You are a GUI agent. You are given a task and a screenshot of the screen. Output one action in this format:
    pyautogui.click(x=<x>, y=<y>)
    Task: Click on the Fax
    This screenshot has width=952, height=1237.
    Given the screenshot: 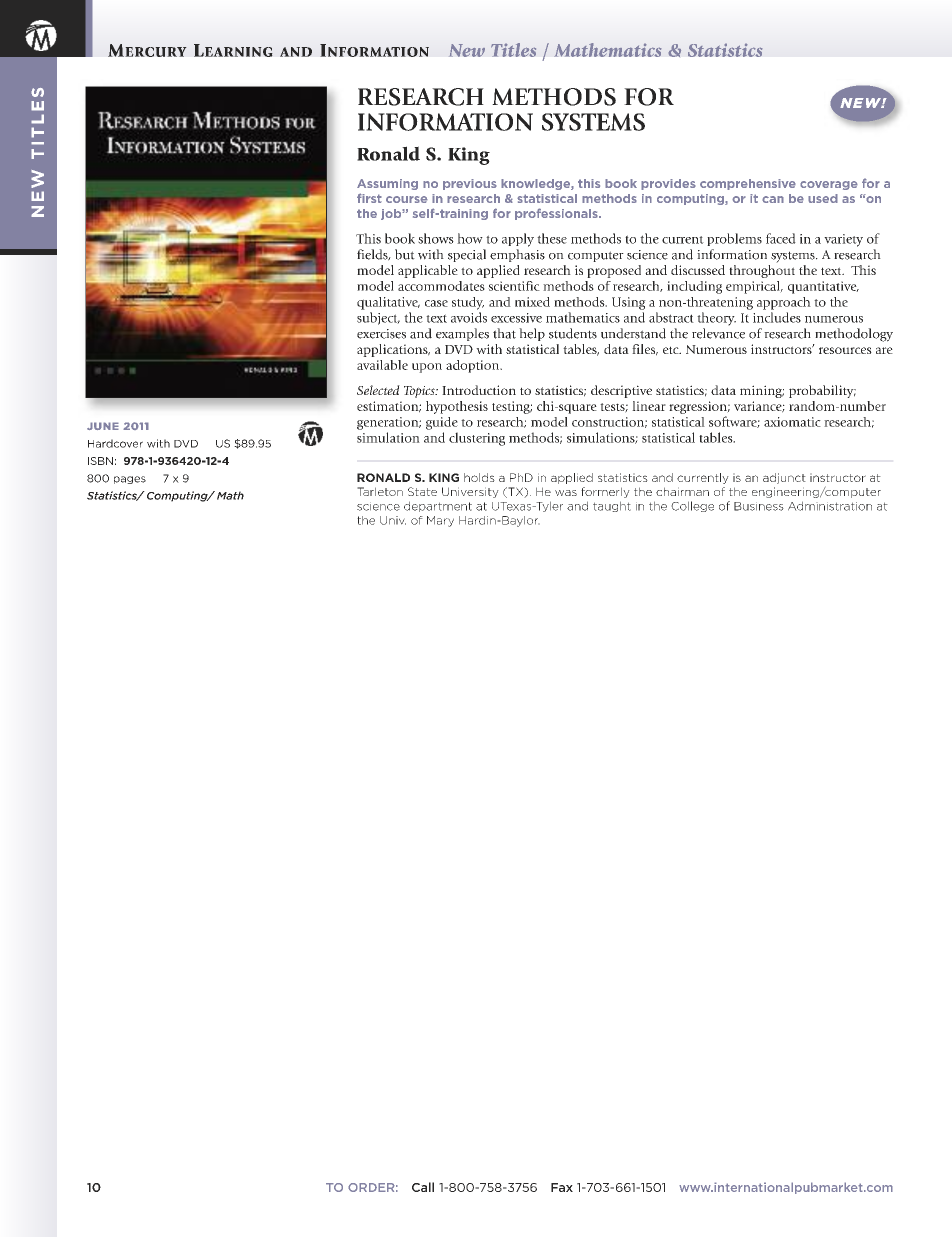 What is the action you would take?
    pyautogui.click(x=562, y=1187)
